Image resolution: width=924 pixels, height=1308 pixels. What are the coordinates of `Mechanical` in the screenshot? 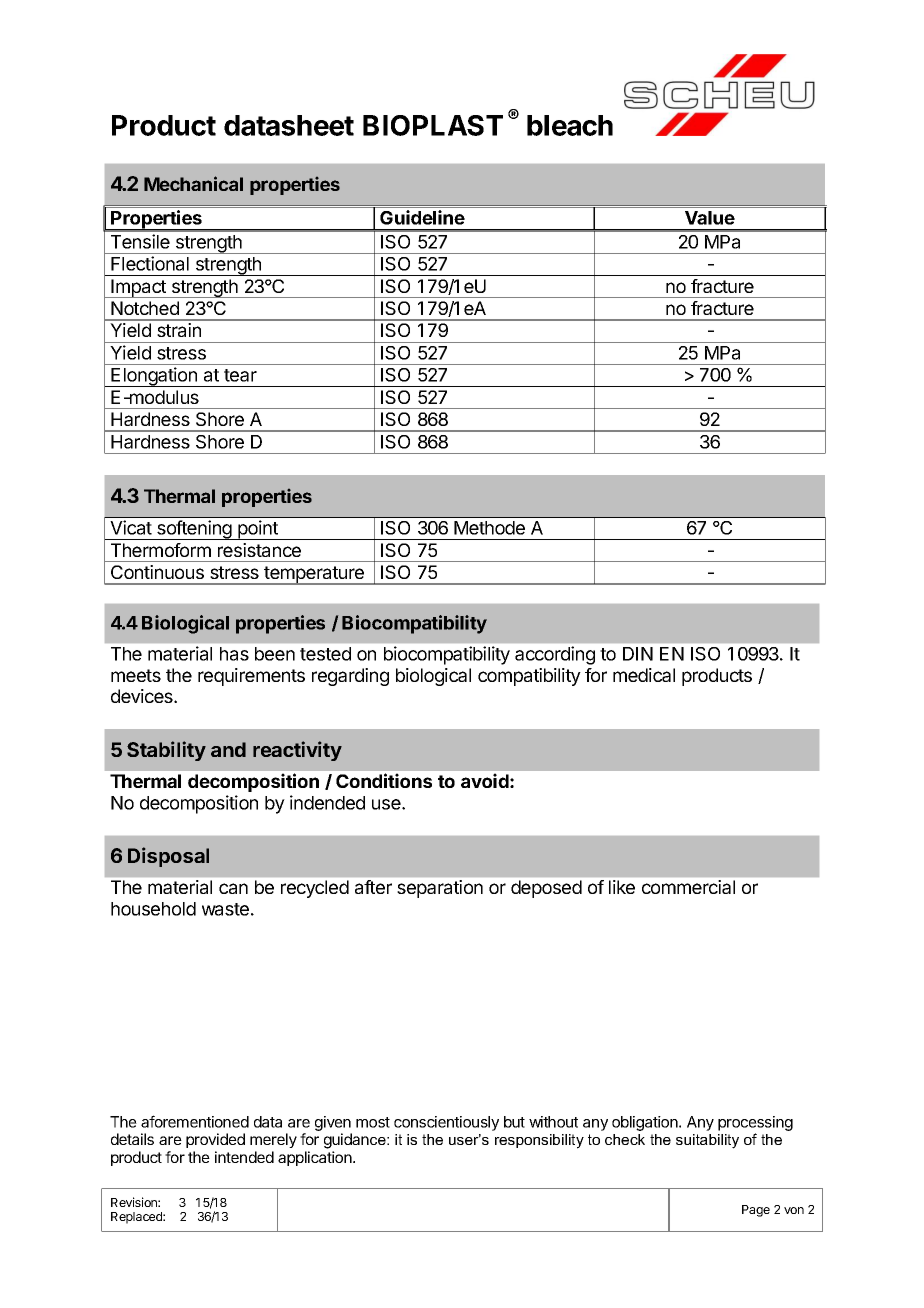 It's located at (193, 183).
